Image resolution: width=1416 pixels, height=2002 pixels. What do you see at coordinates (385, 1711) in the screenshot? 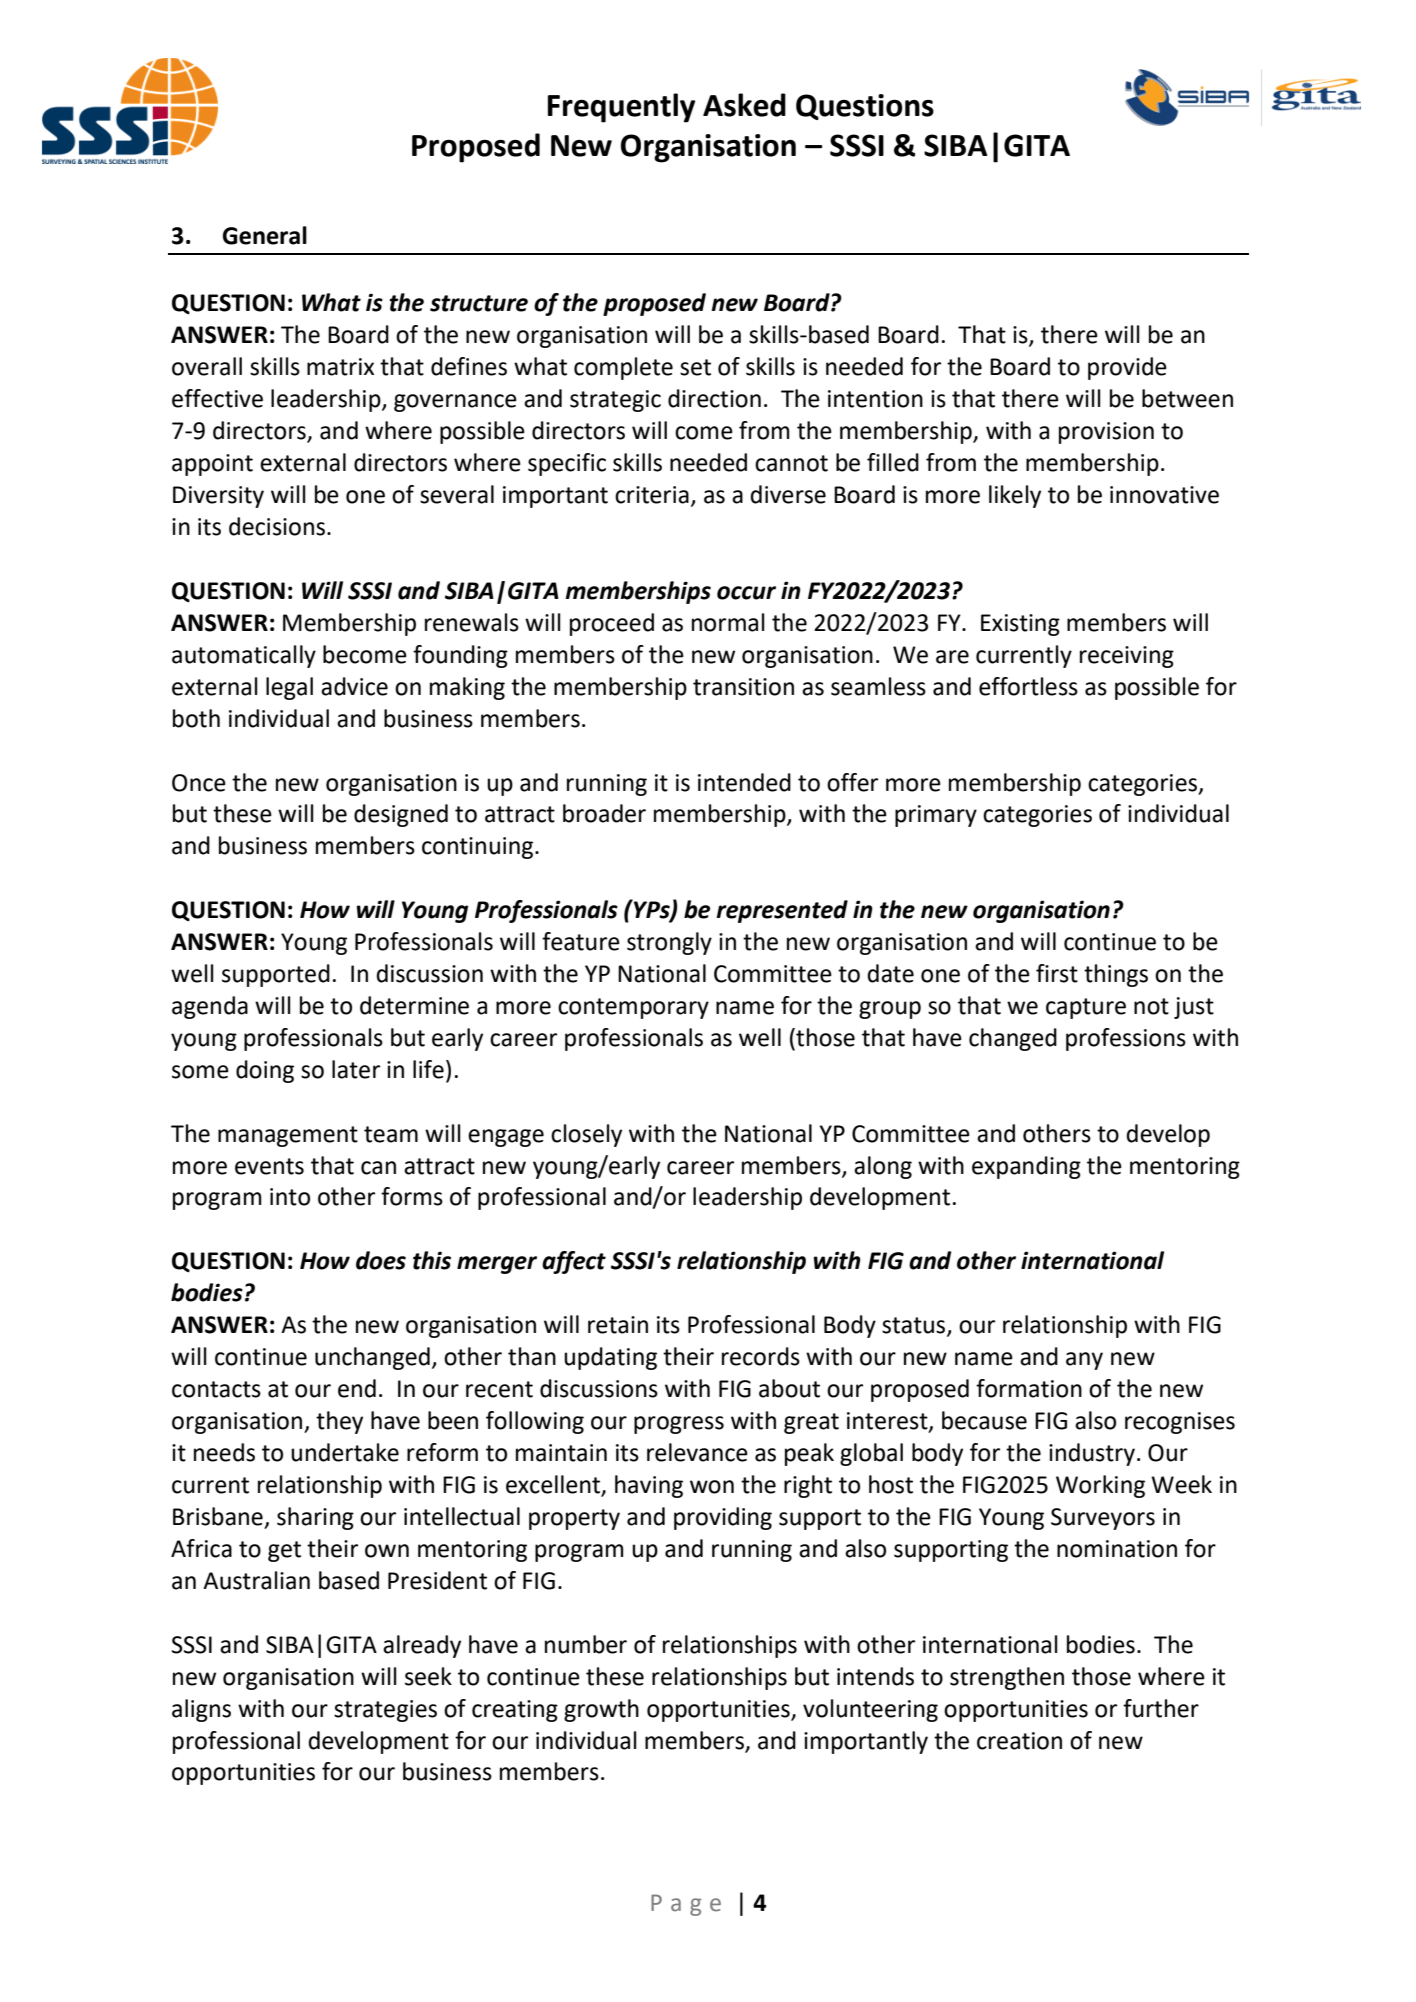
I see `strategies` at bounding box center [385, 1711].
